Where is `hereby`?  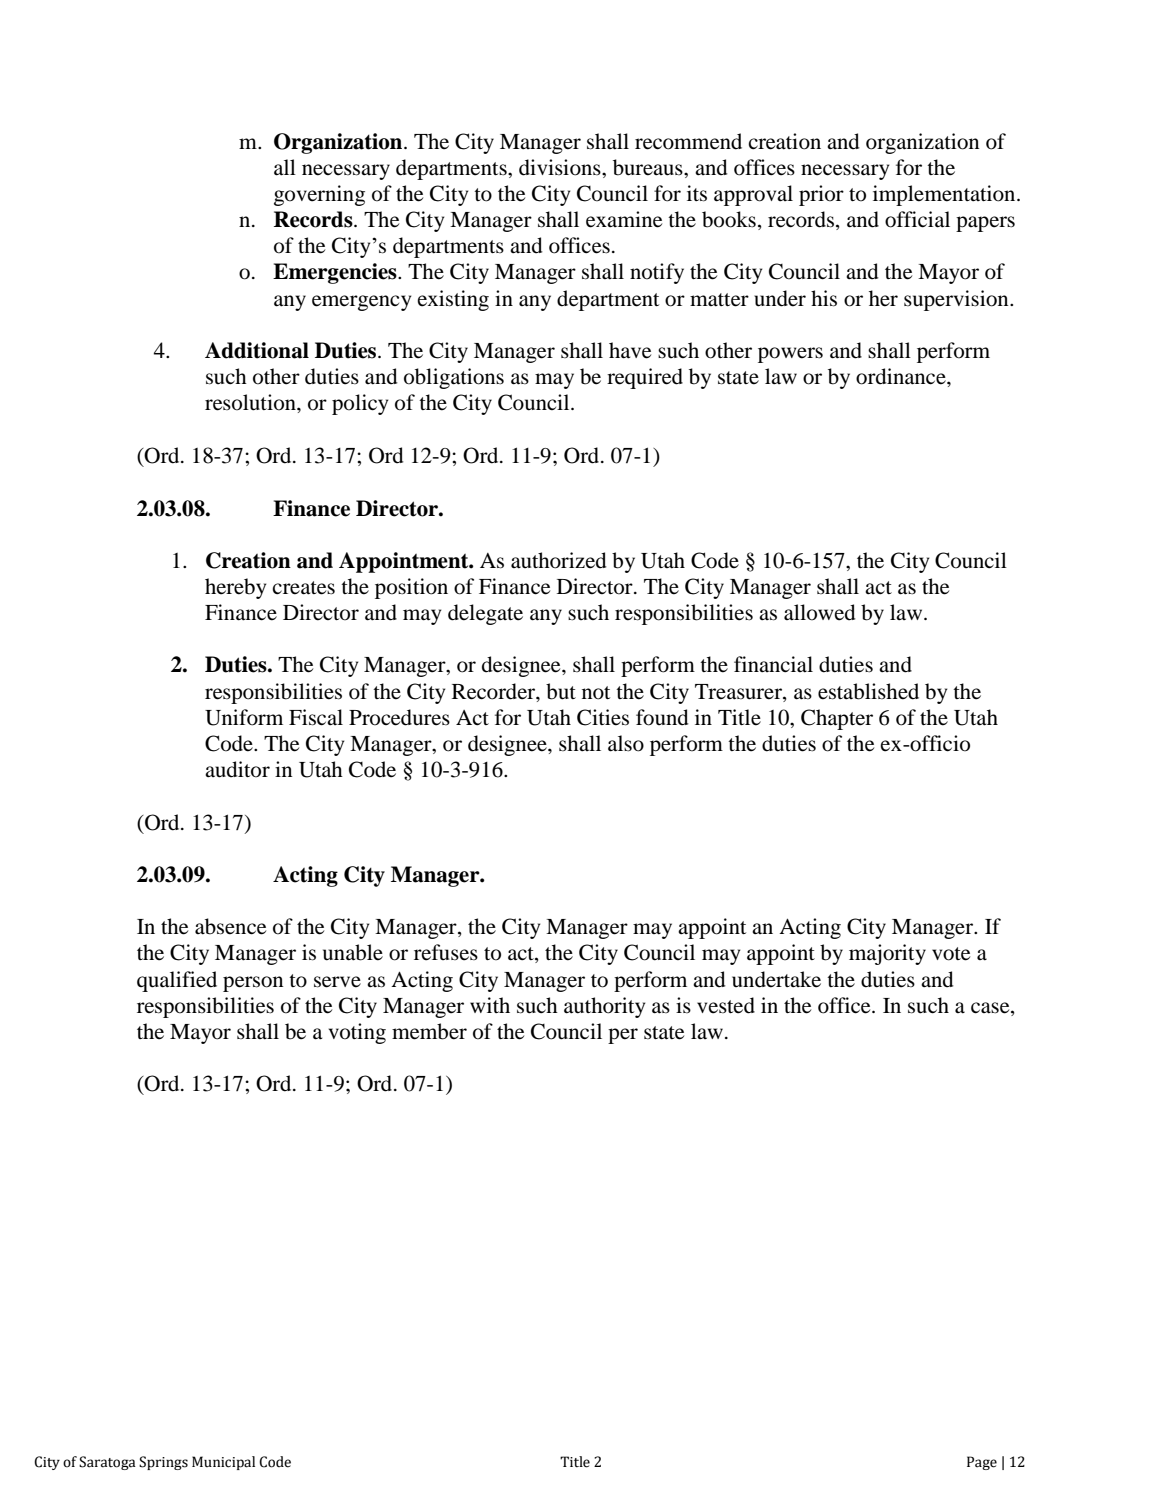
hereby is located at coordinates (235, 588).
